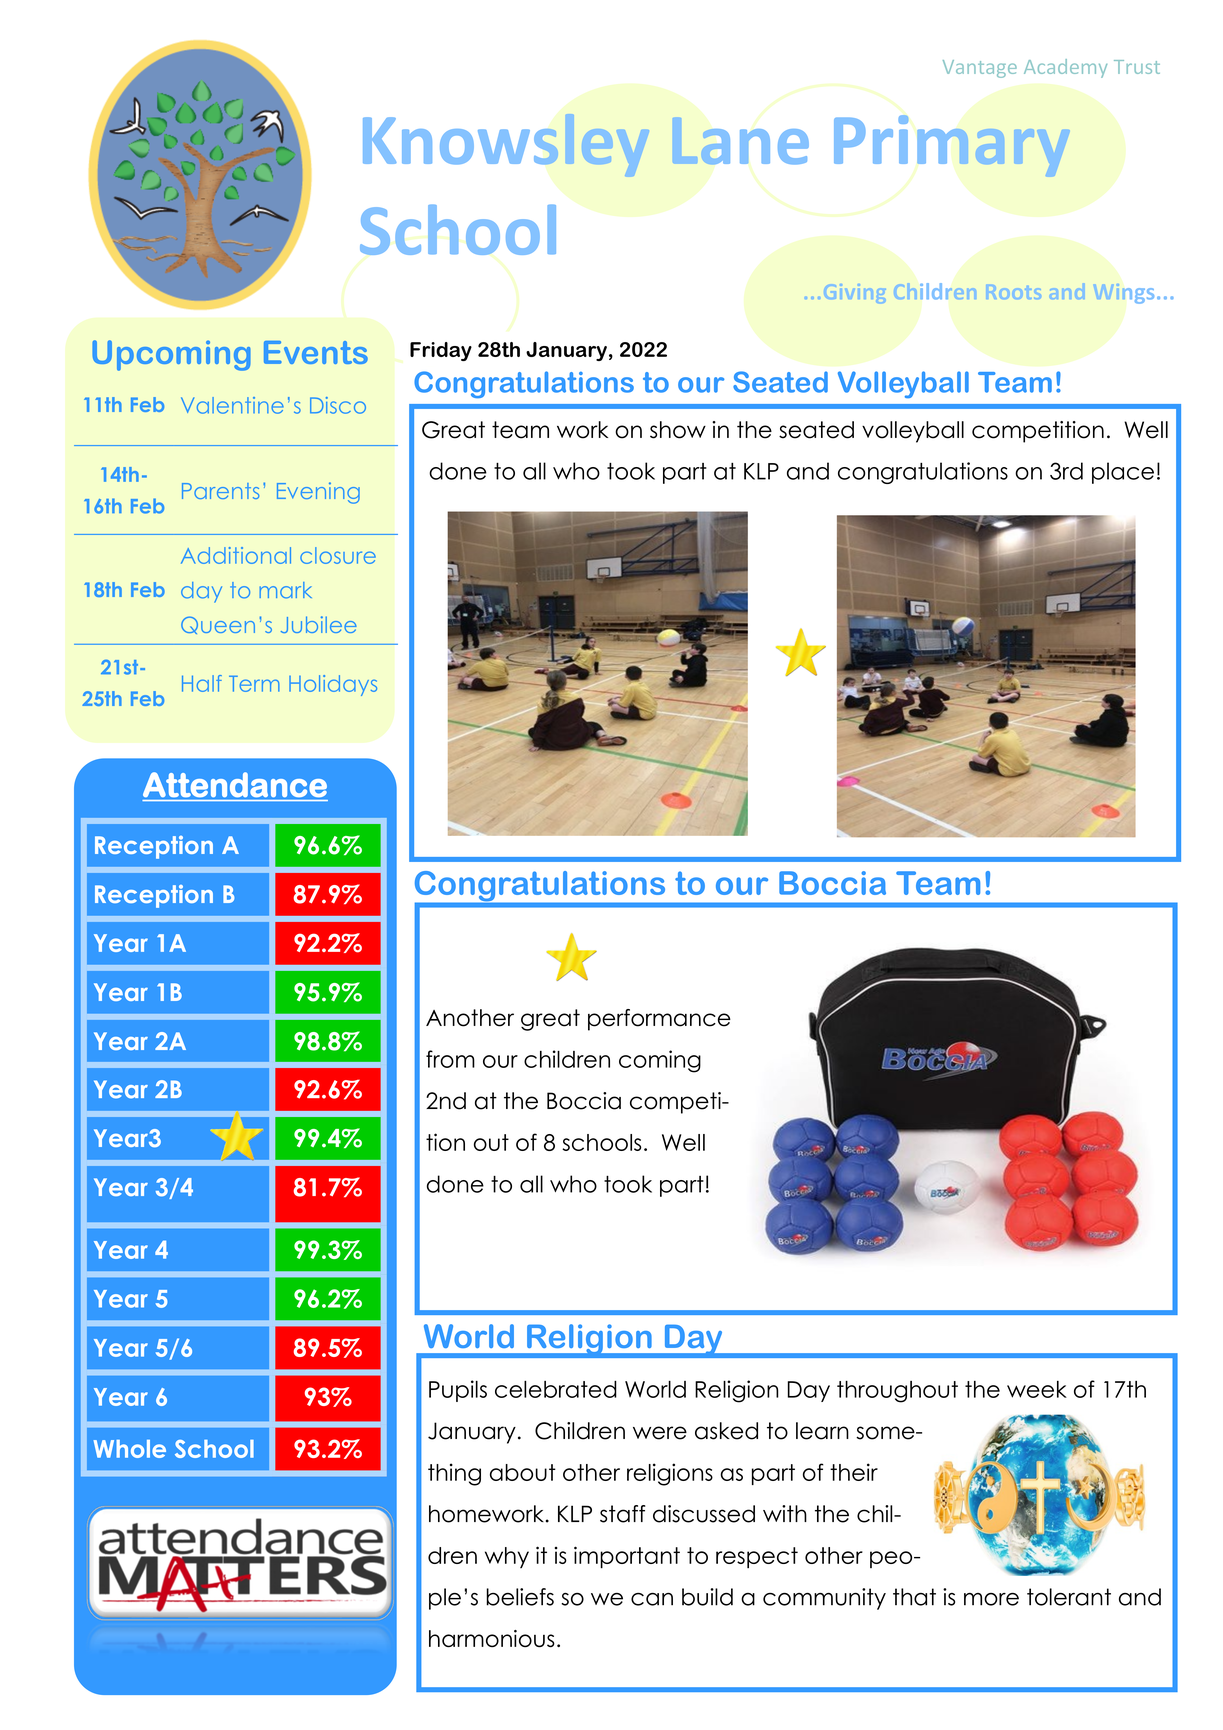  Describe the element at coordinates (740, 141) in the screenshot. I see `Lane` at that location.
